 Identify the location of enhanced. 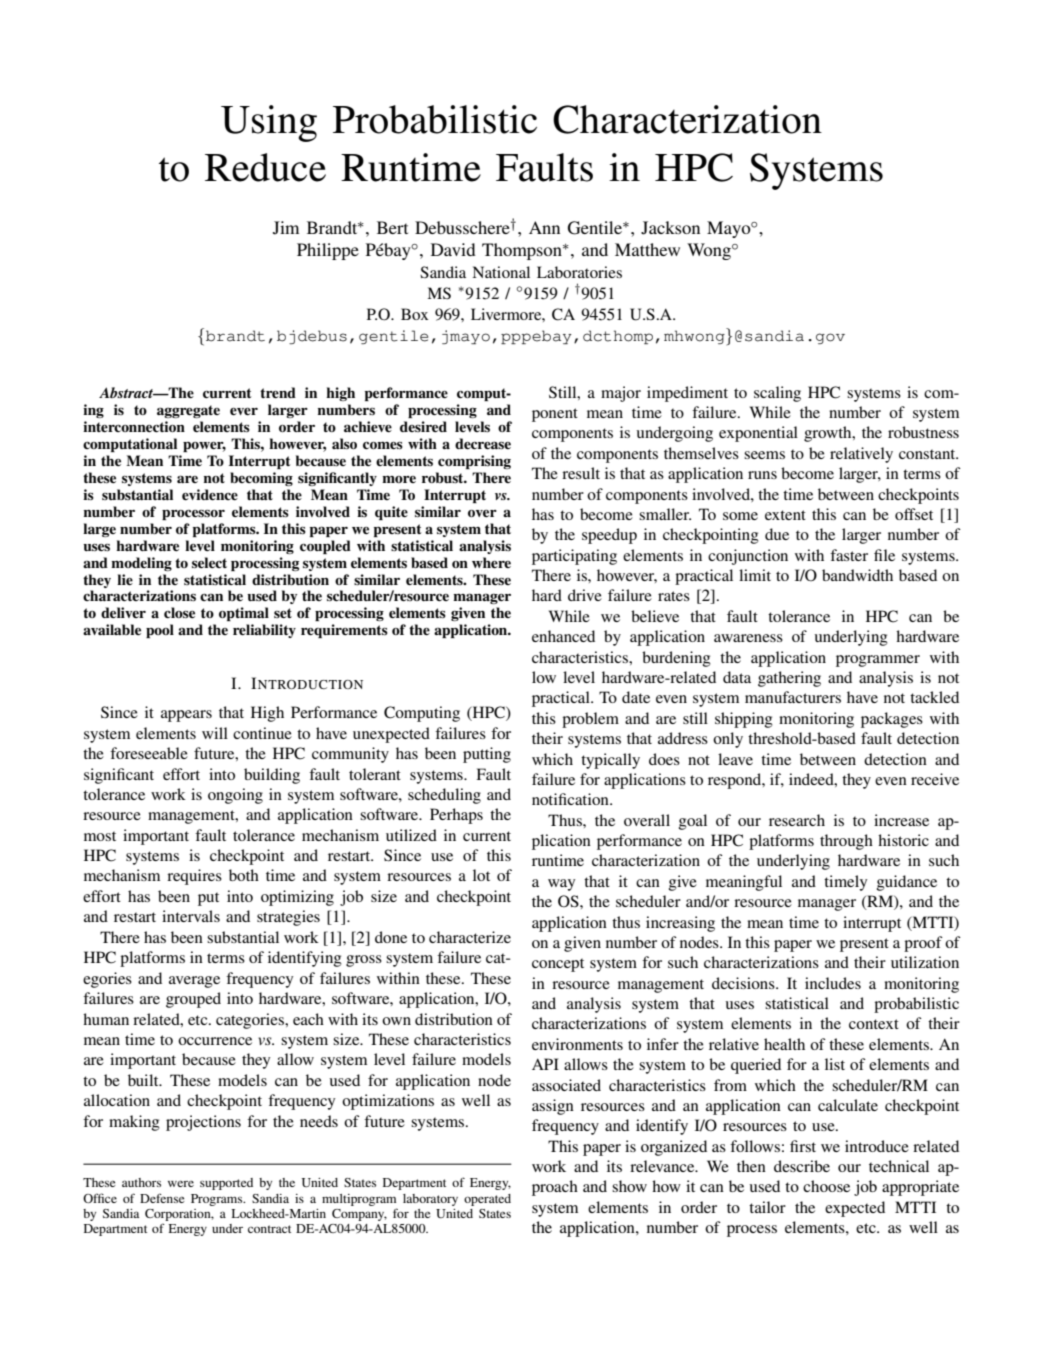
(563, 636).
